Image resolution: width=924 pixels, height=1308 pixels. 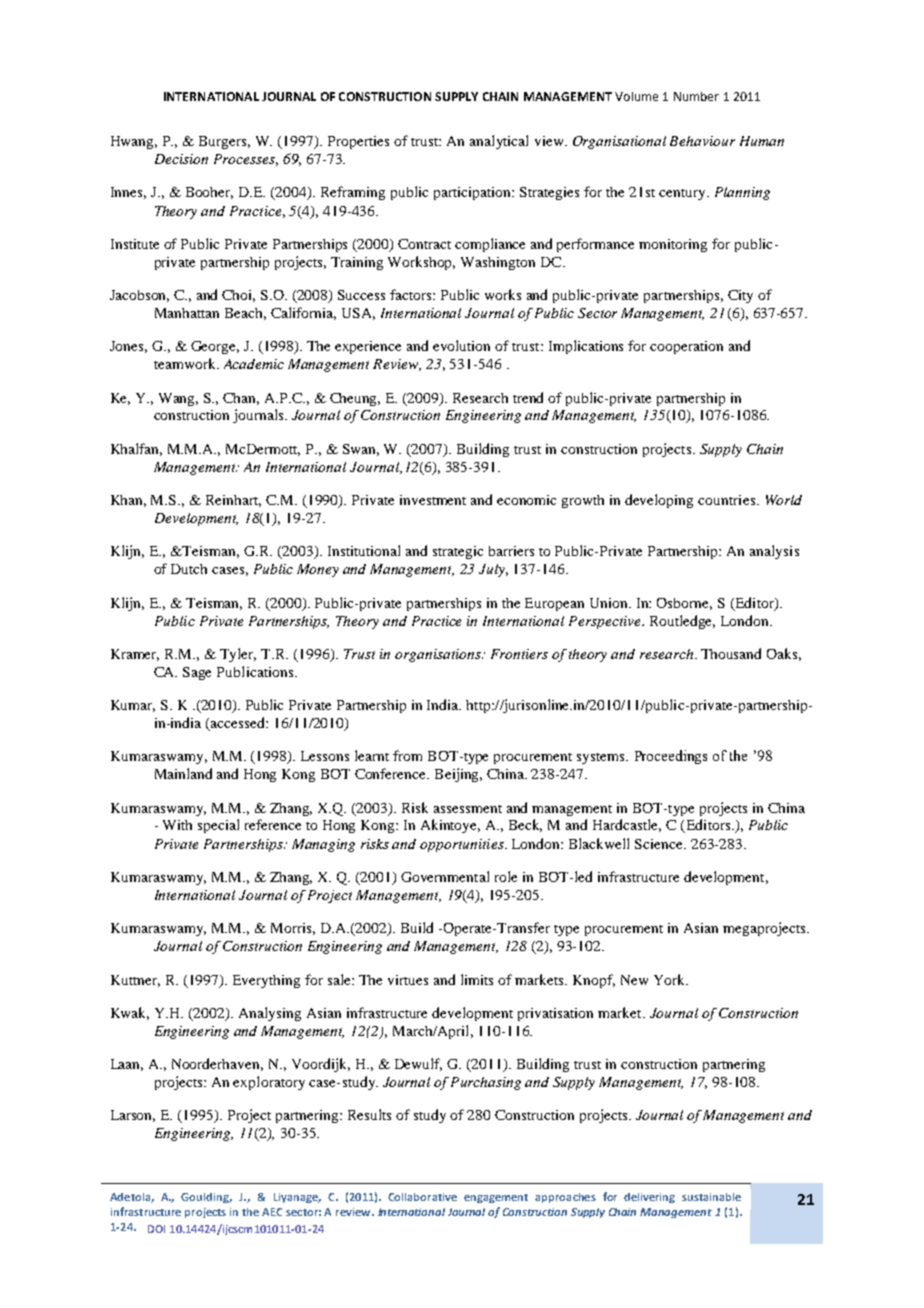 What do you see at coordinates (183, 773) in the document?
I see `Mainland` at bounding box center [183, 773].
